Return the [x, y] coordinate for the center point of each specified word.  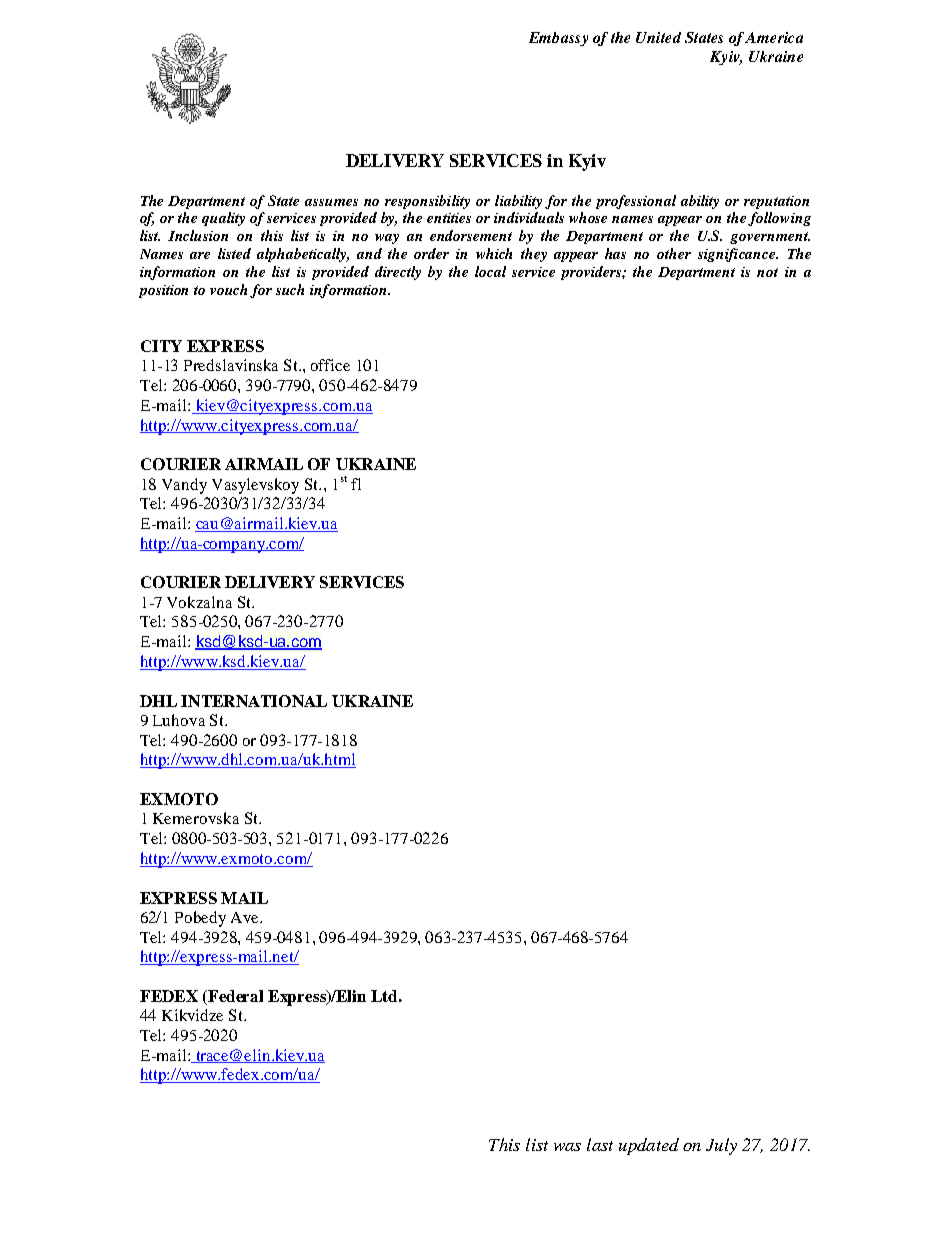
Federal [234, 997]
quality [223, 219]
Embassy [558, 39]
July [721, 1146]
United [658, 37]
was [567, 1147]
